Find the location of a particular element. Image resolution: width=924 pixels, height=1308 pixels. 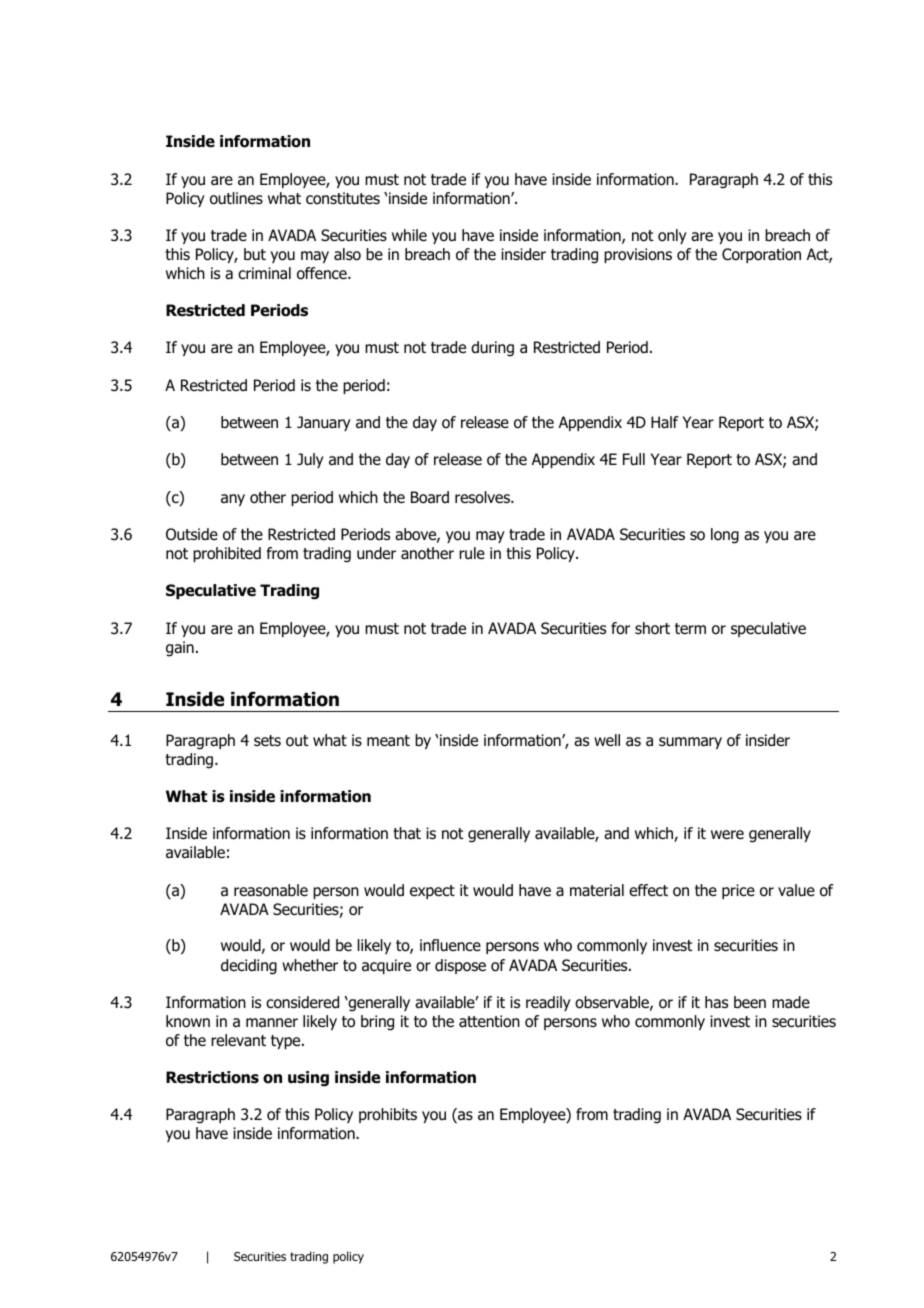

influence is located at coordinates (450, 945).
